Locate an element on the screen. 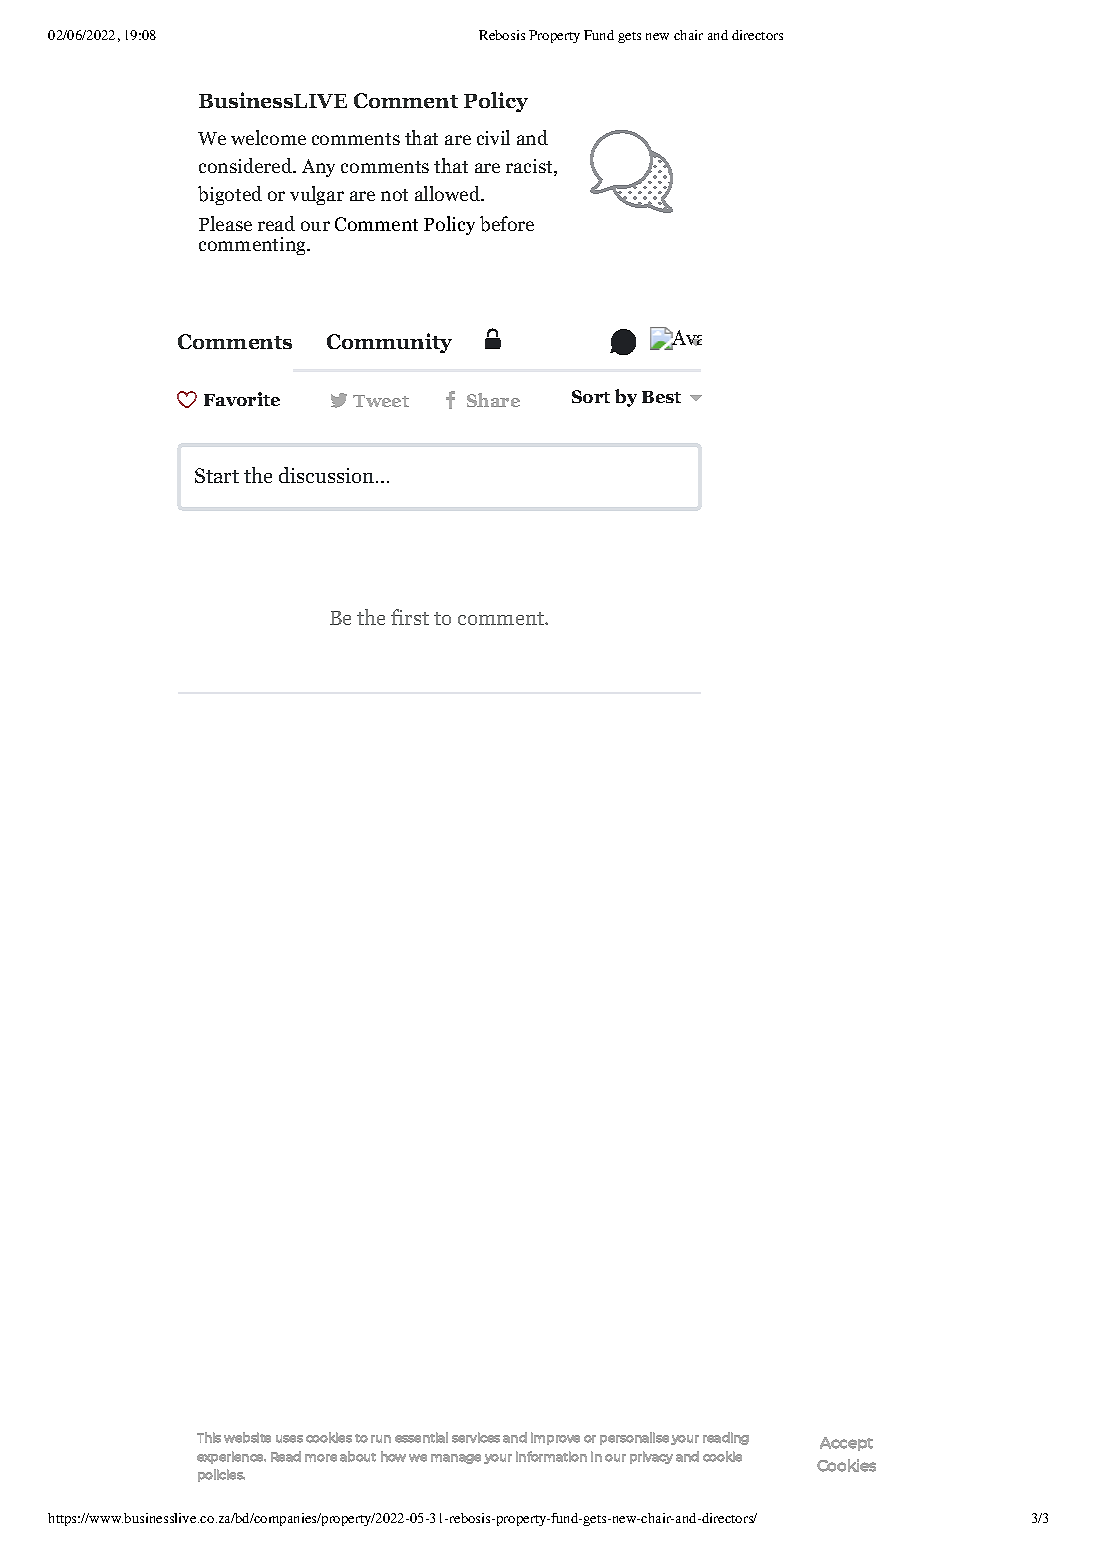 The height and width of the screenshot is (1555, 1099). improve is located at coordinates (555, 1438).
